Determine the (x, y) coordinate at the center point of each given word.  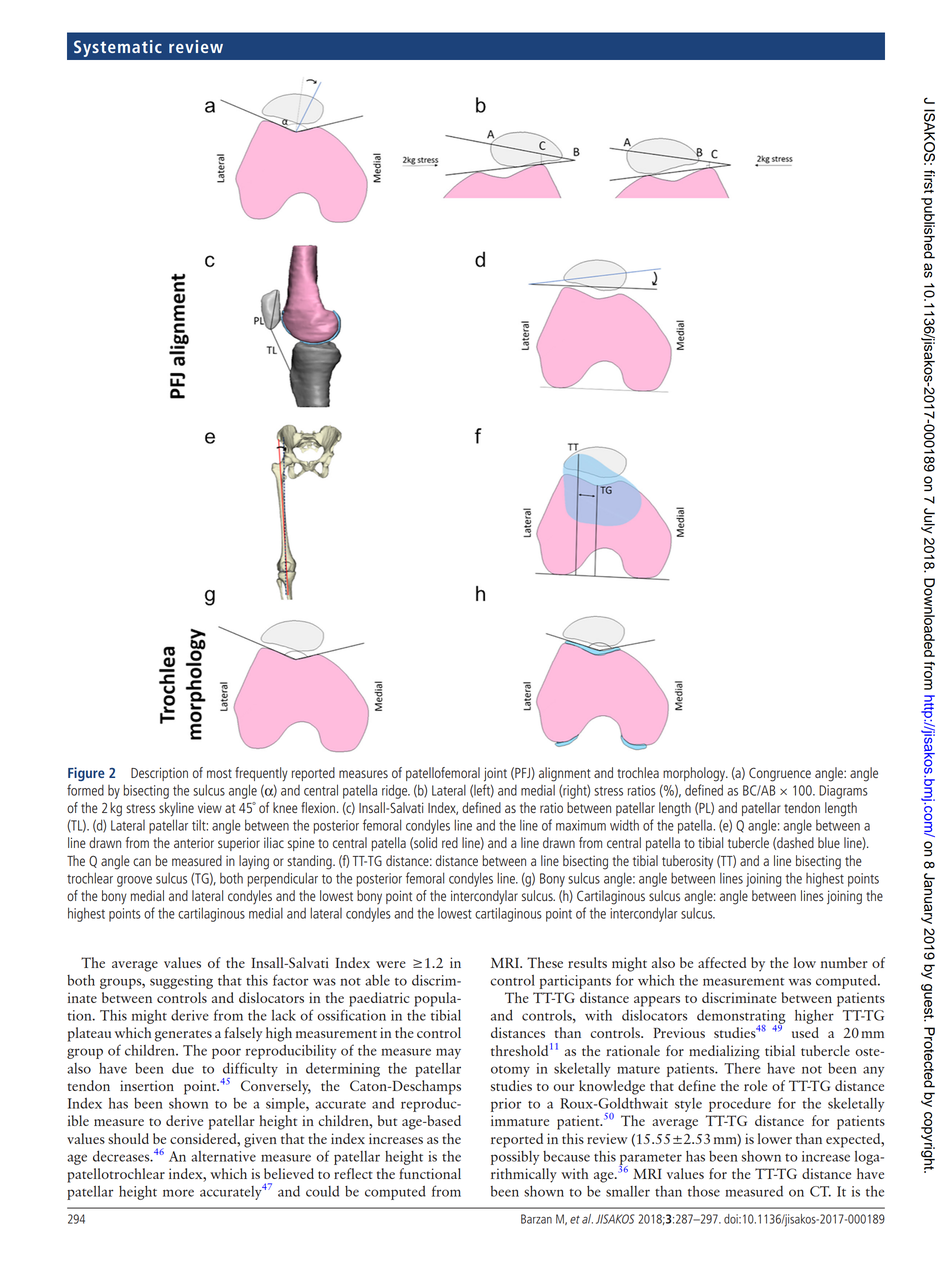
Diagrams (843, 792)
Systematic (118, 48)
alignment (565, 774)
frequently (261, 774)
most (219, 773)
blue (829, 842)
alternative (223, 1156)
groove (134, 881)
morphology (695, 774)
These (545, 962)
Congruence (780, 774)
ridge (396, 791)
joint (495, 774)
